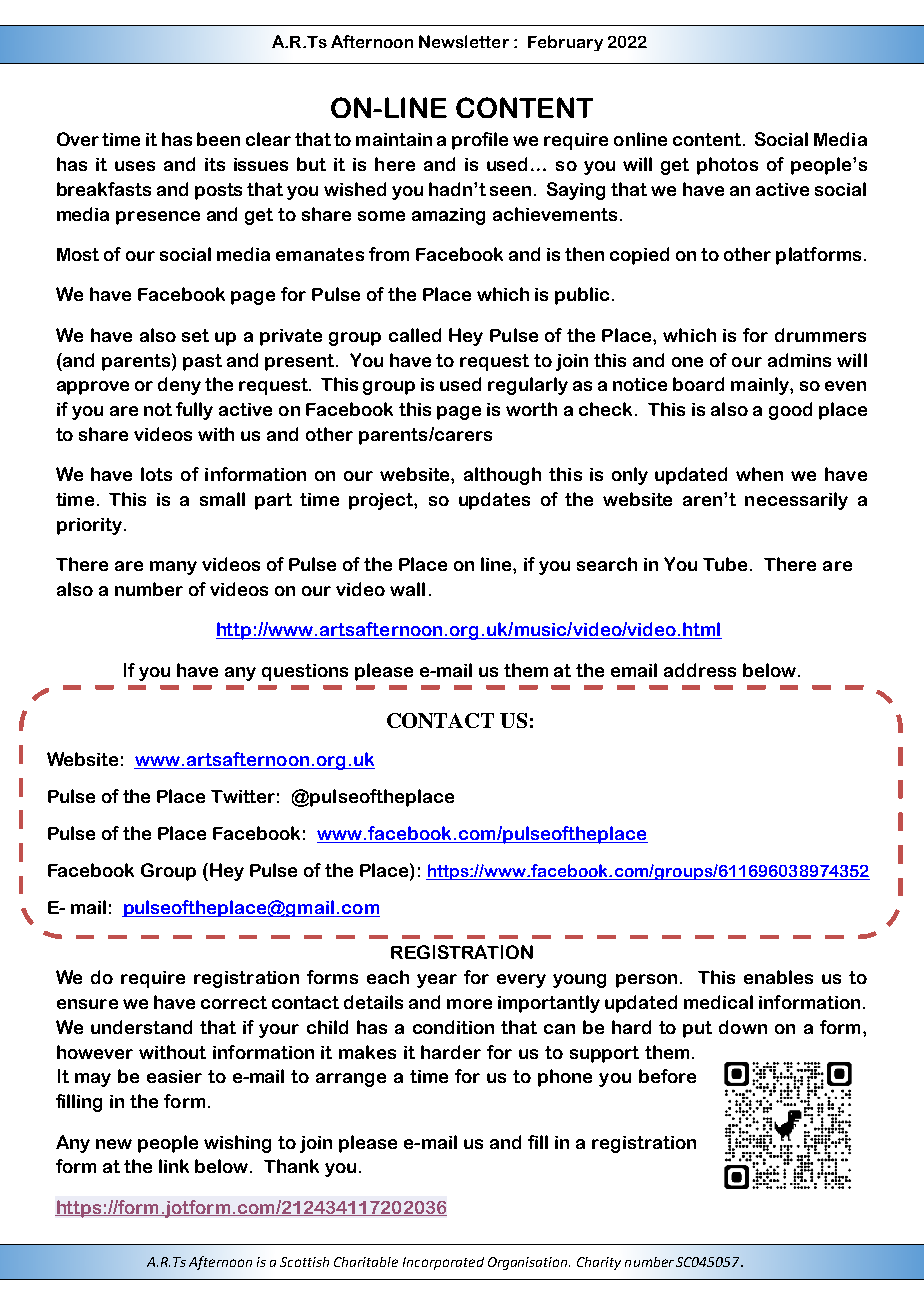  I want to click on enables, so click(778, 977).
